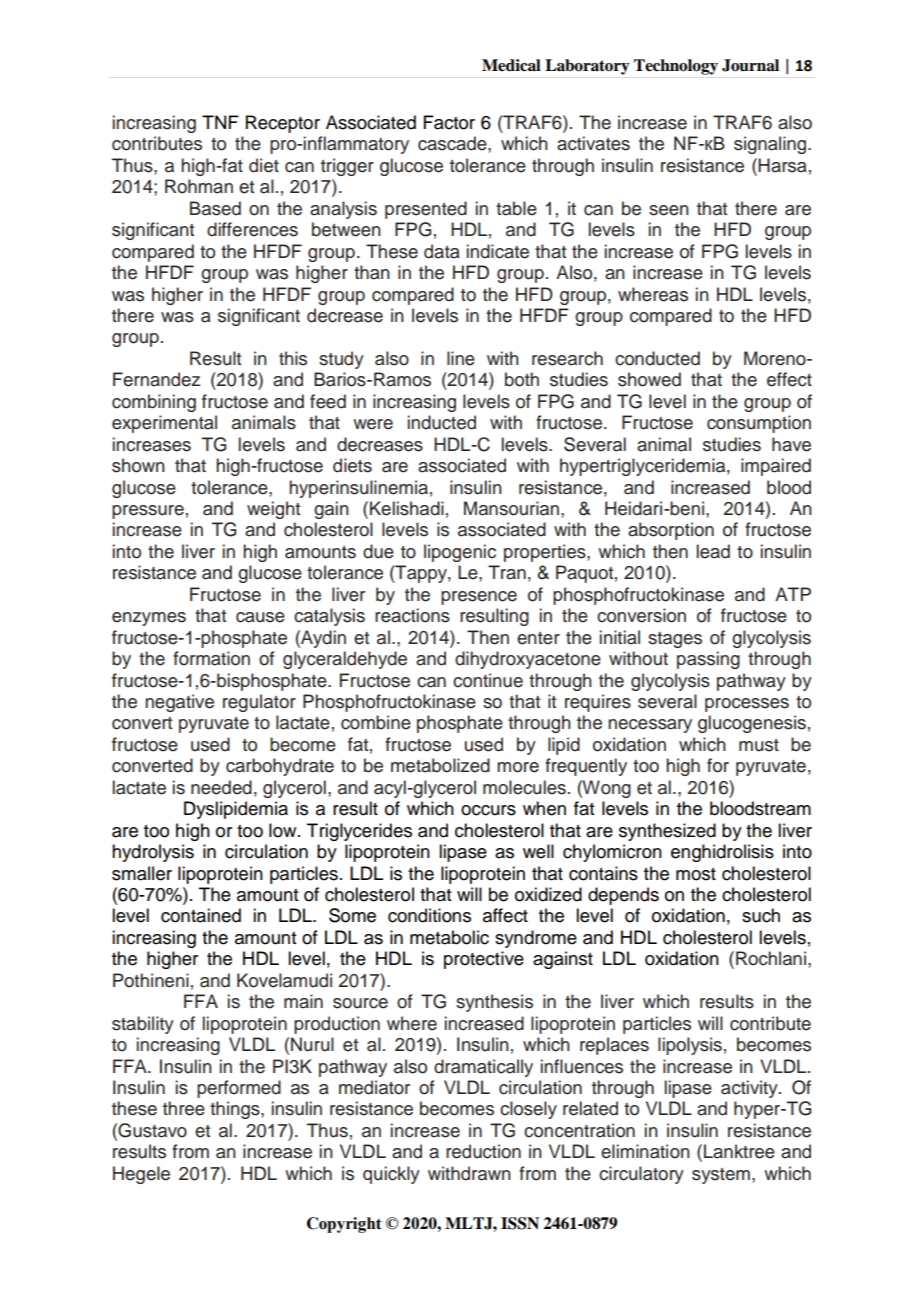 Image resolution: width=924 pixels, height=1308 pixels. What do you see at coordinates (221, 787) in the document?
I see `needed` at bounding box center [221, 787].
